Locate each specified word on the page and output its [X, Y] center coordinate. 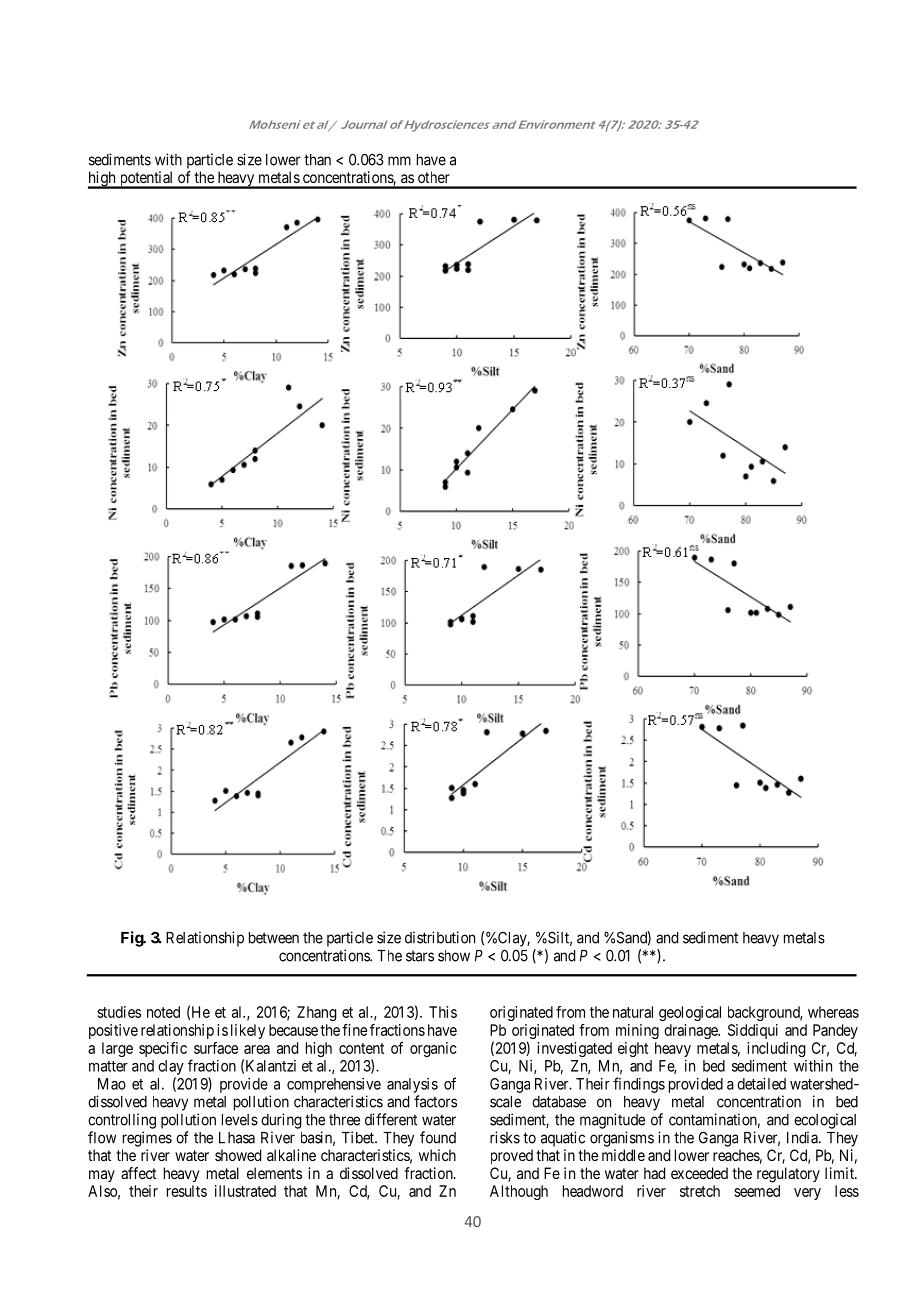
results [187, 1191]
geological [690, 1013]
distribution [440, 937]
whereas [833, 1012]
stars [420, 956]
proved [512, 1156]
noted [163, 1012]
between [274, 938]
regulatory [788, 1175]
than [317, 160]
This [443, 1012]
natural [633, 1012]
